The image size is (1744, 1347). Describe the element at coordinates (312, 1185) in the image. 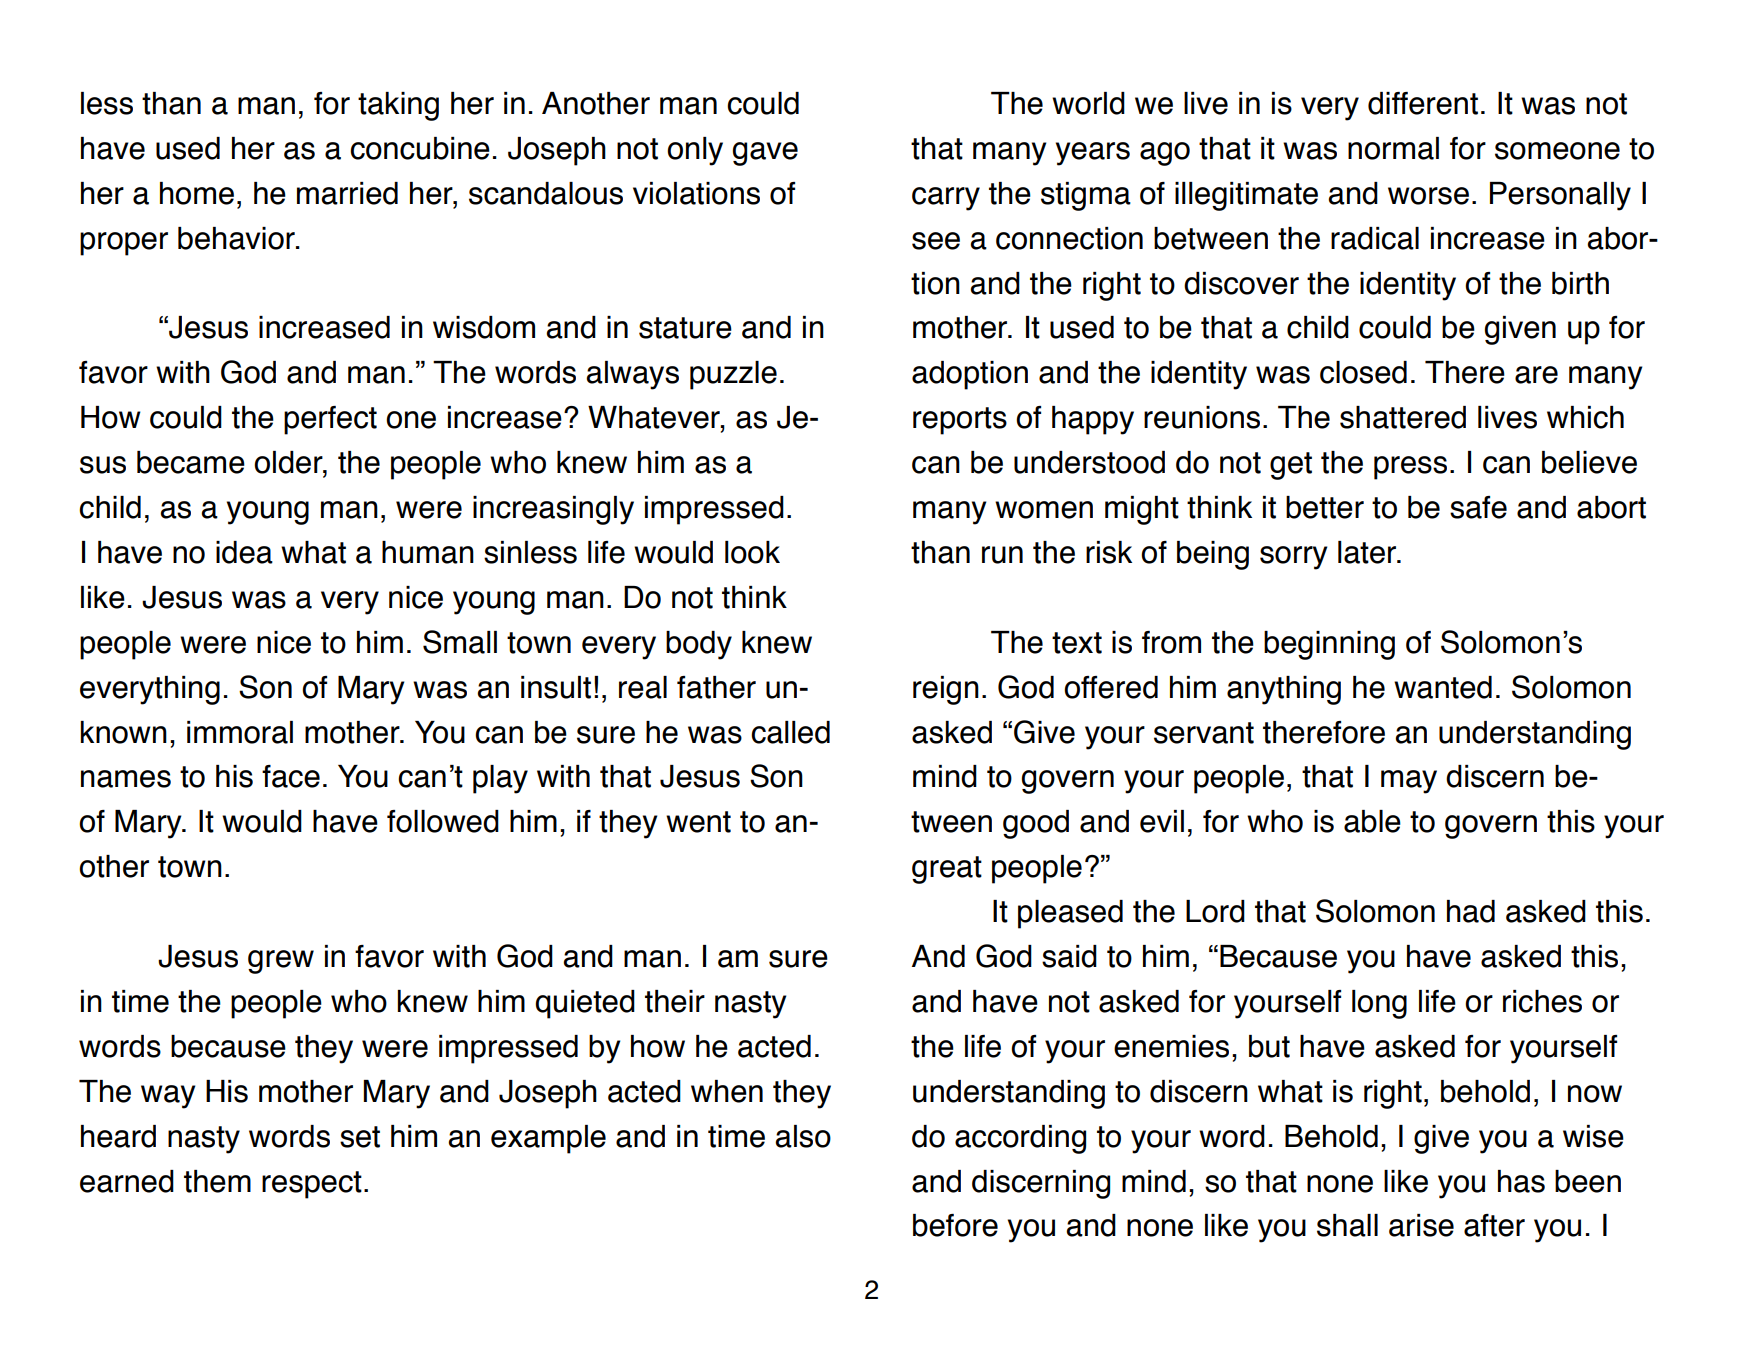

I see `respect` at that location.
